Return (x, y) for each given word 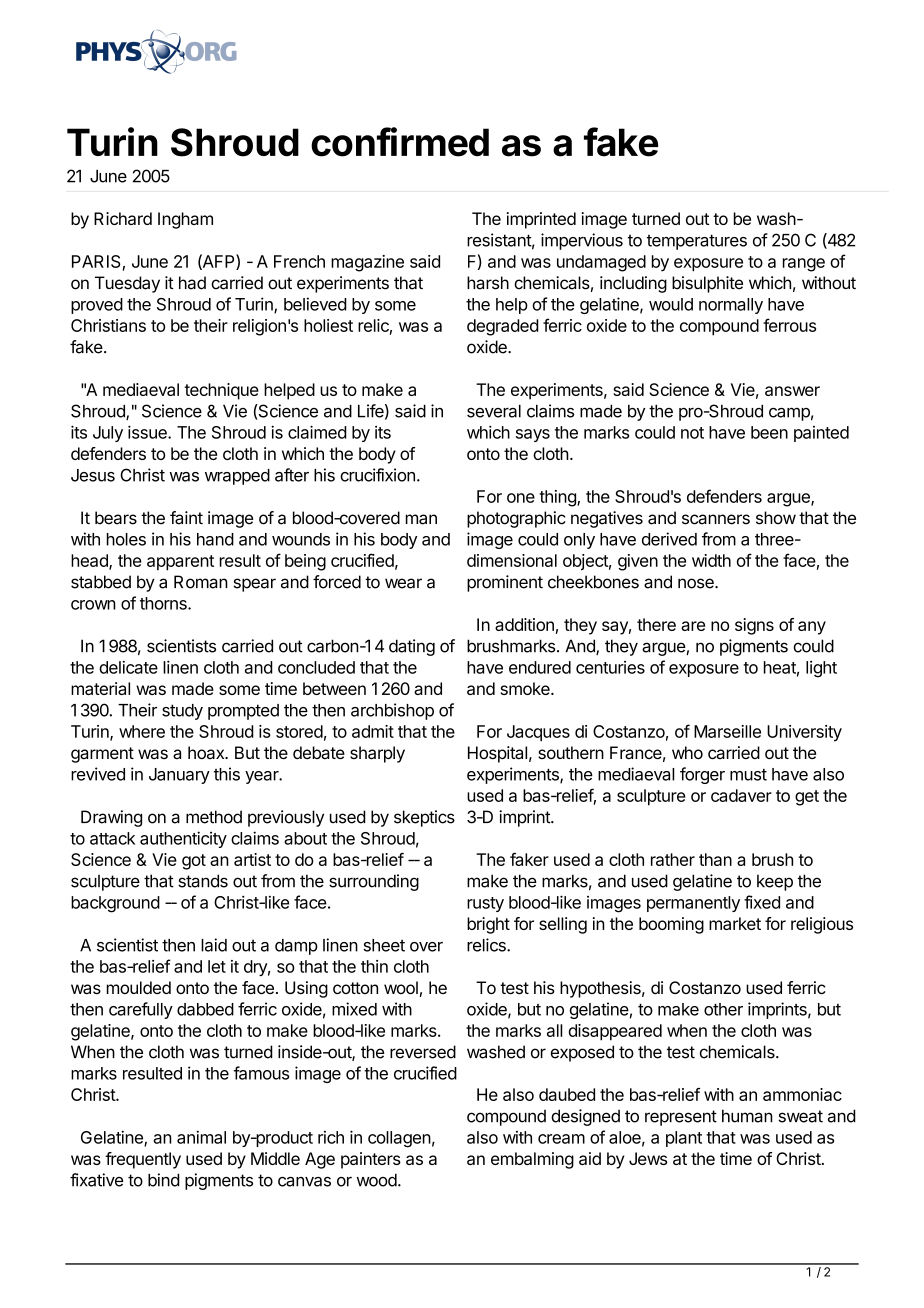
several (494, 411)
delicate (128, 667)
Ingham (185, 220)
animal (201, 1137)
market (735, 923)
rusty (485, 904)
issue (148, 432)
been (769, 432)
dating (412, 647)
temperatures (697, 242)
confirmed (400, 142)
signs (754, 626)
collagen (399, 1139)
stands (203, 881)
